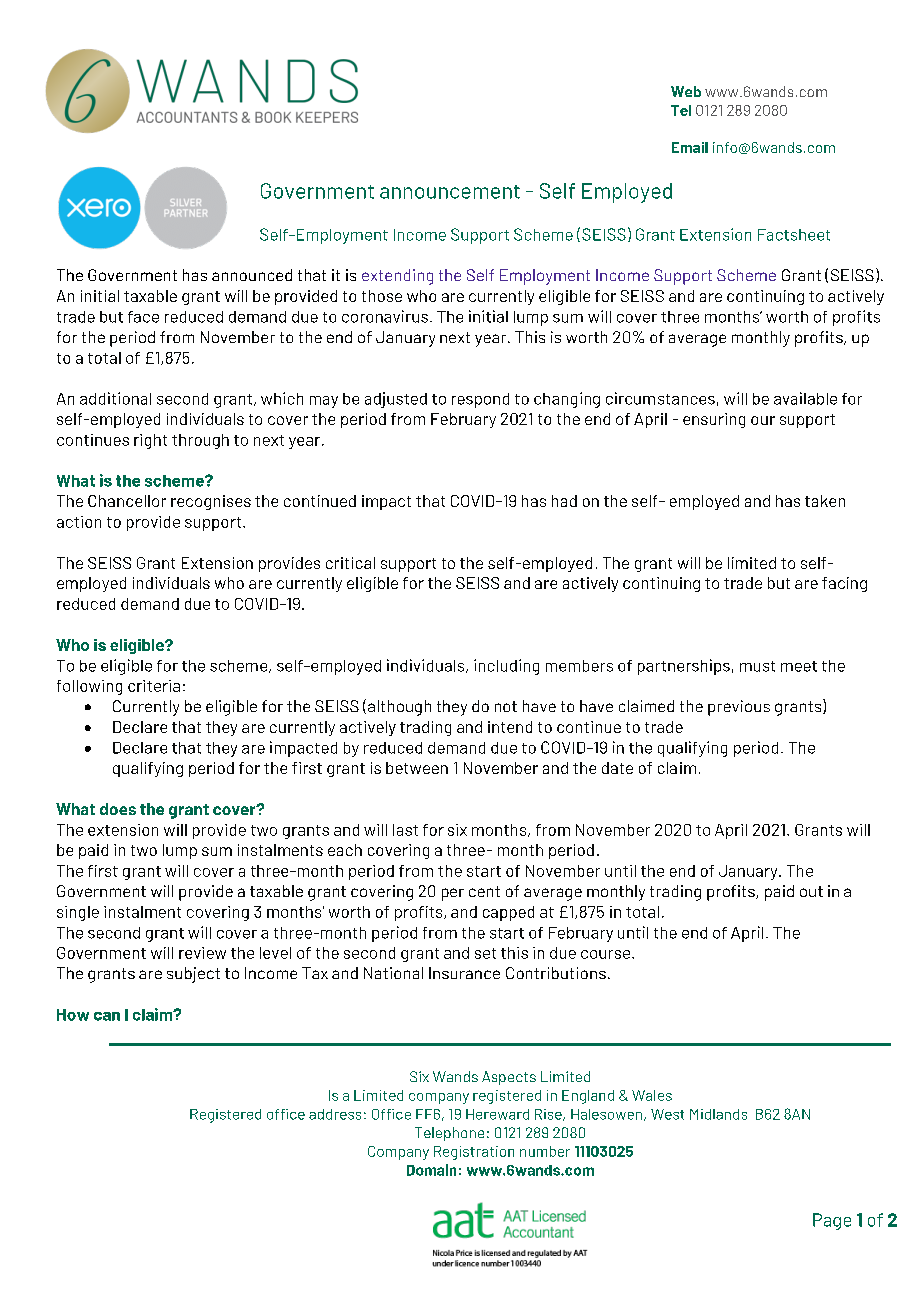 Image resolution: width=924 pixels, height=1308 pixels. I want to click on announcement, so click(450, 192).
